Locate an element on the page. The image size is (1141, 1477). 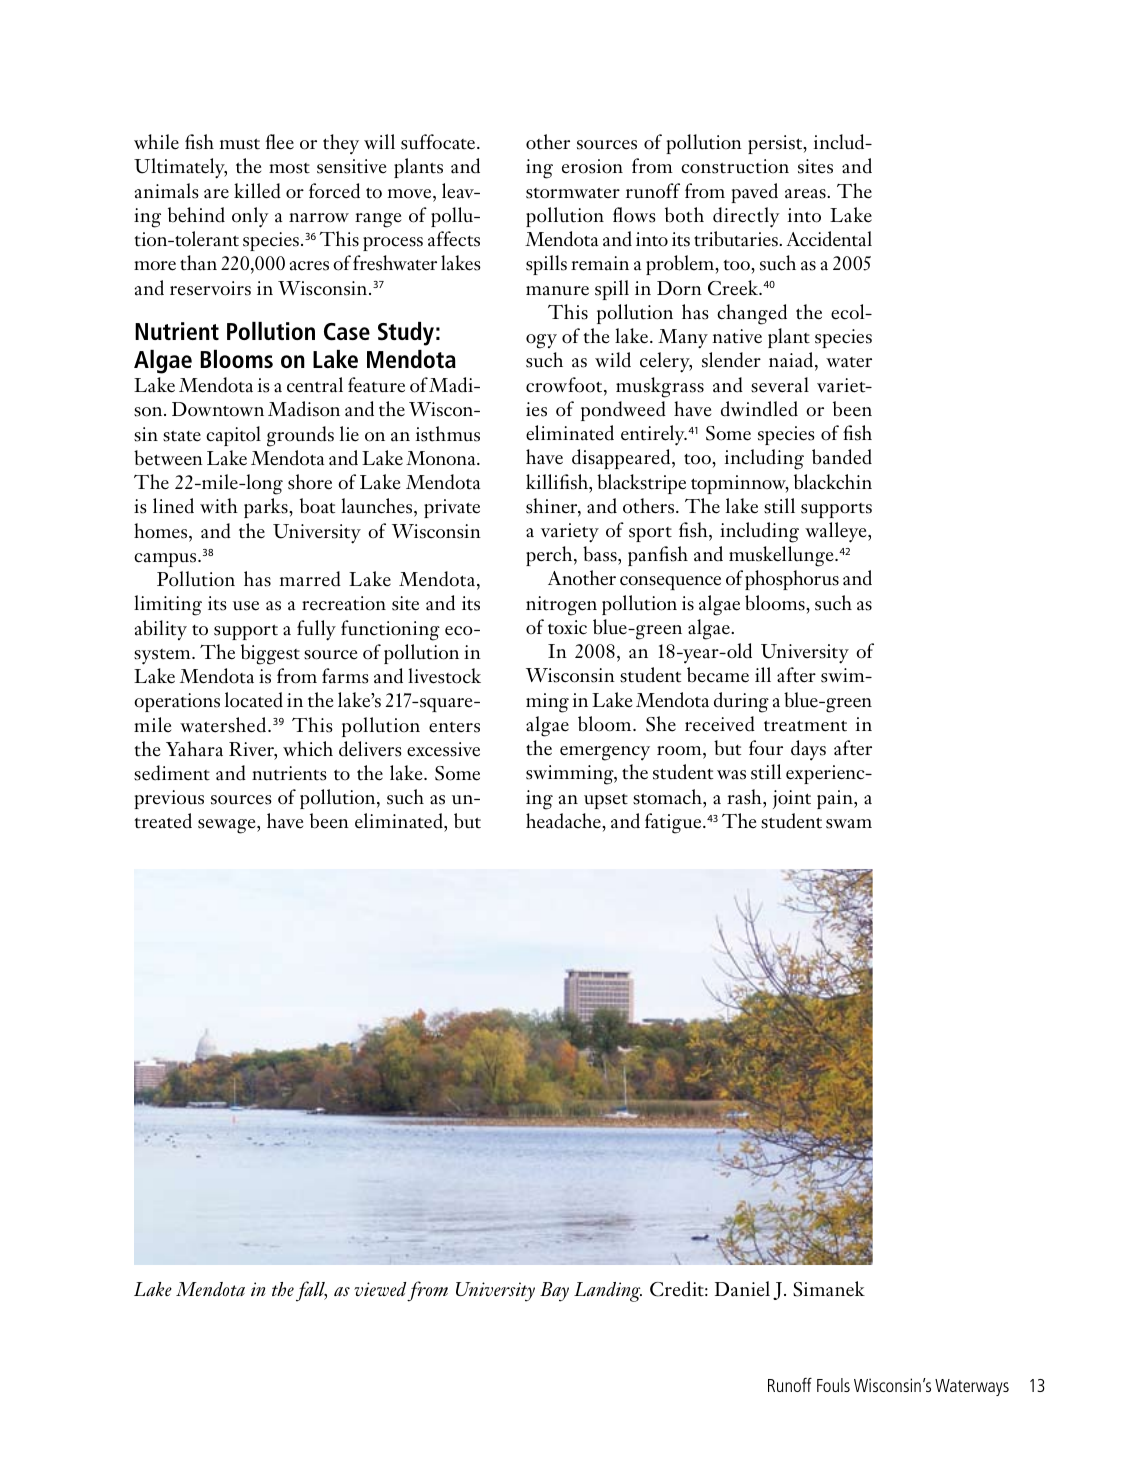
headache is located at coordinates (564, 821).
